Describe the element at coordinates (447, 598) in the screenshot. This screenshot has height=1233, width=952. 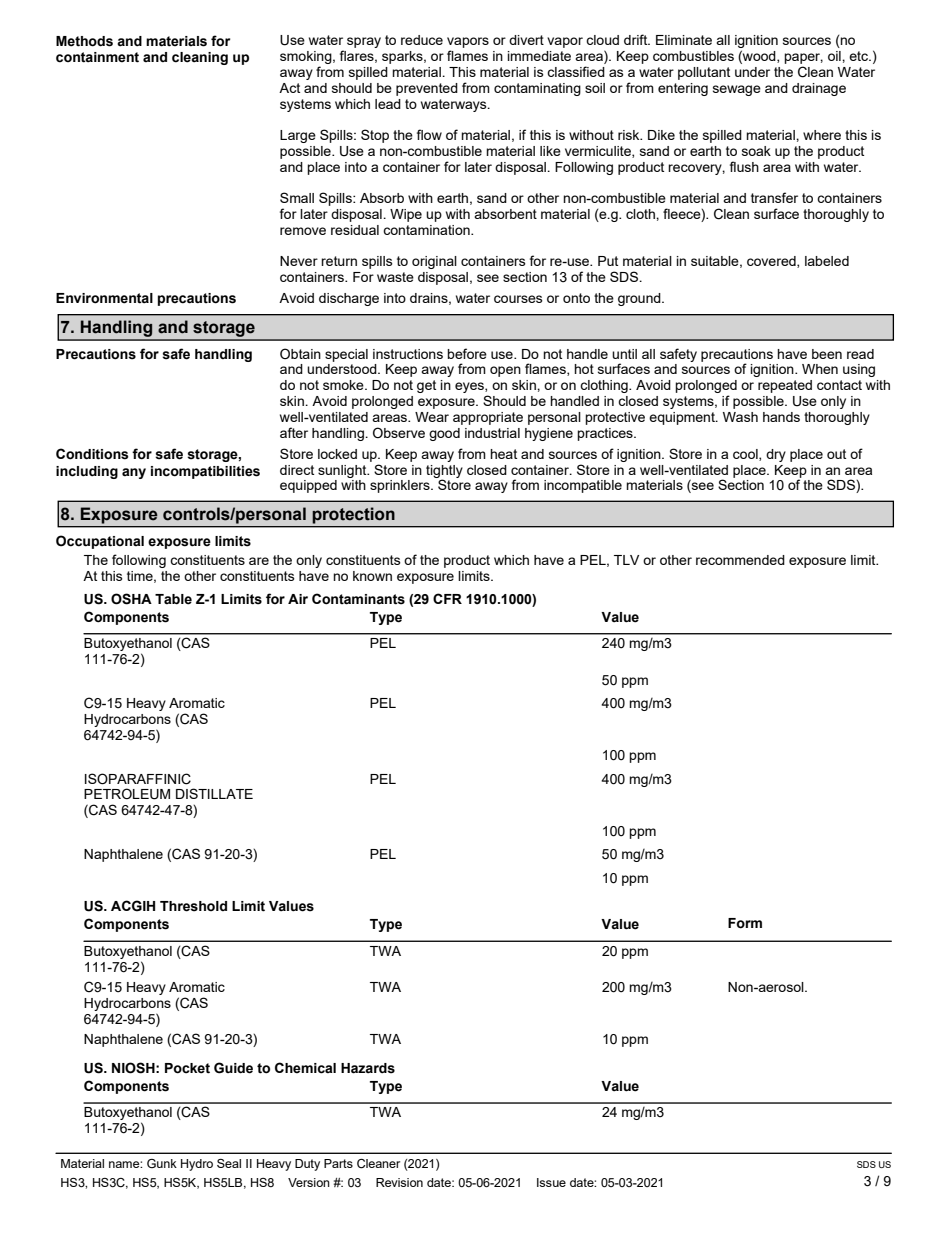
I see `CFR` at that location.
